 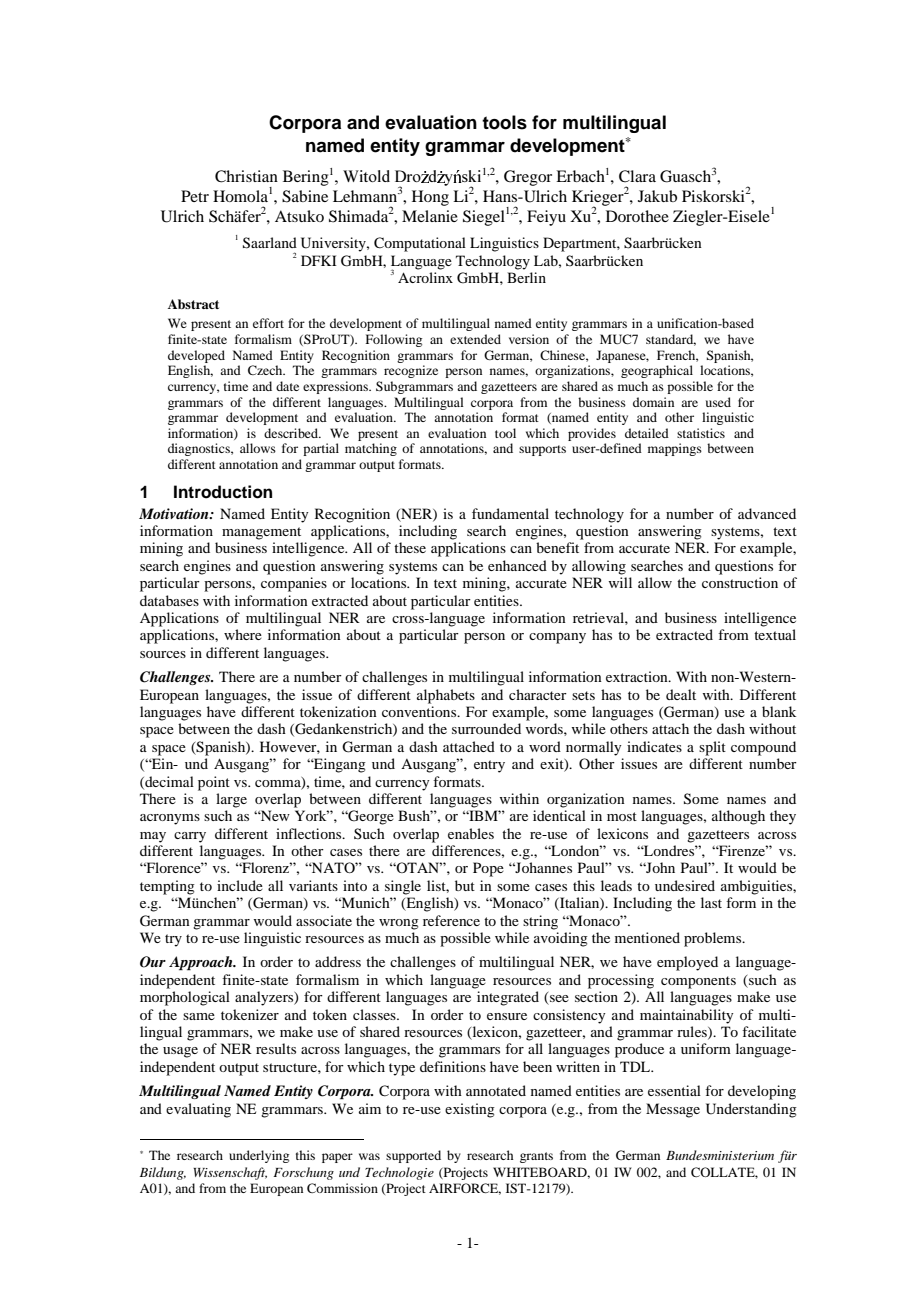 What do you see at coordinates (489, 766) in the screenshot?
I see `entry` at bounding box center [489, 766].
